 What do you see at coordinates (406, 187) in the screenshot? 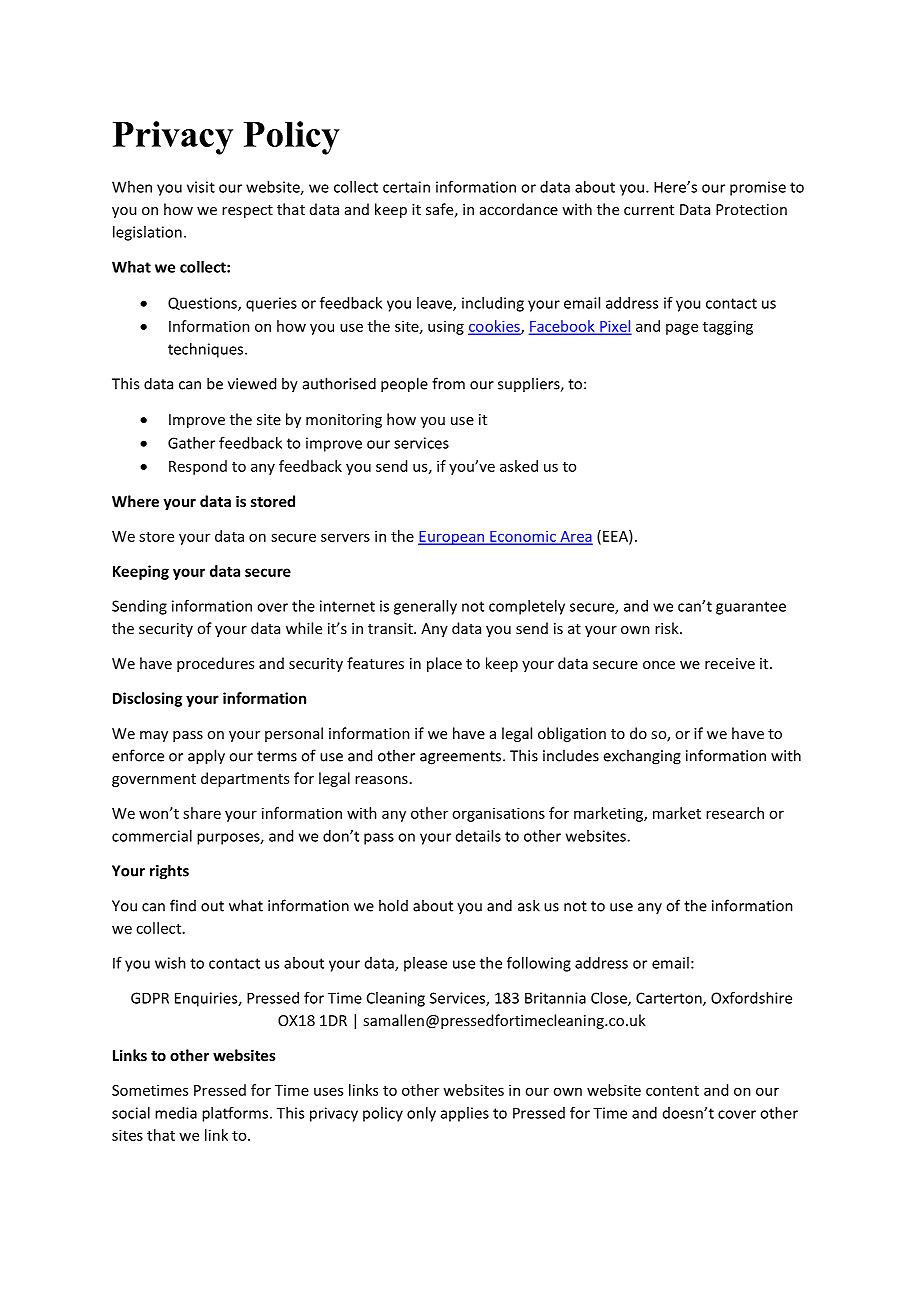
I see `certain` at bounding box center [406, 187].
